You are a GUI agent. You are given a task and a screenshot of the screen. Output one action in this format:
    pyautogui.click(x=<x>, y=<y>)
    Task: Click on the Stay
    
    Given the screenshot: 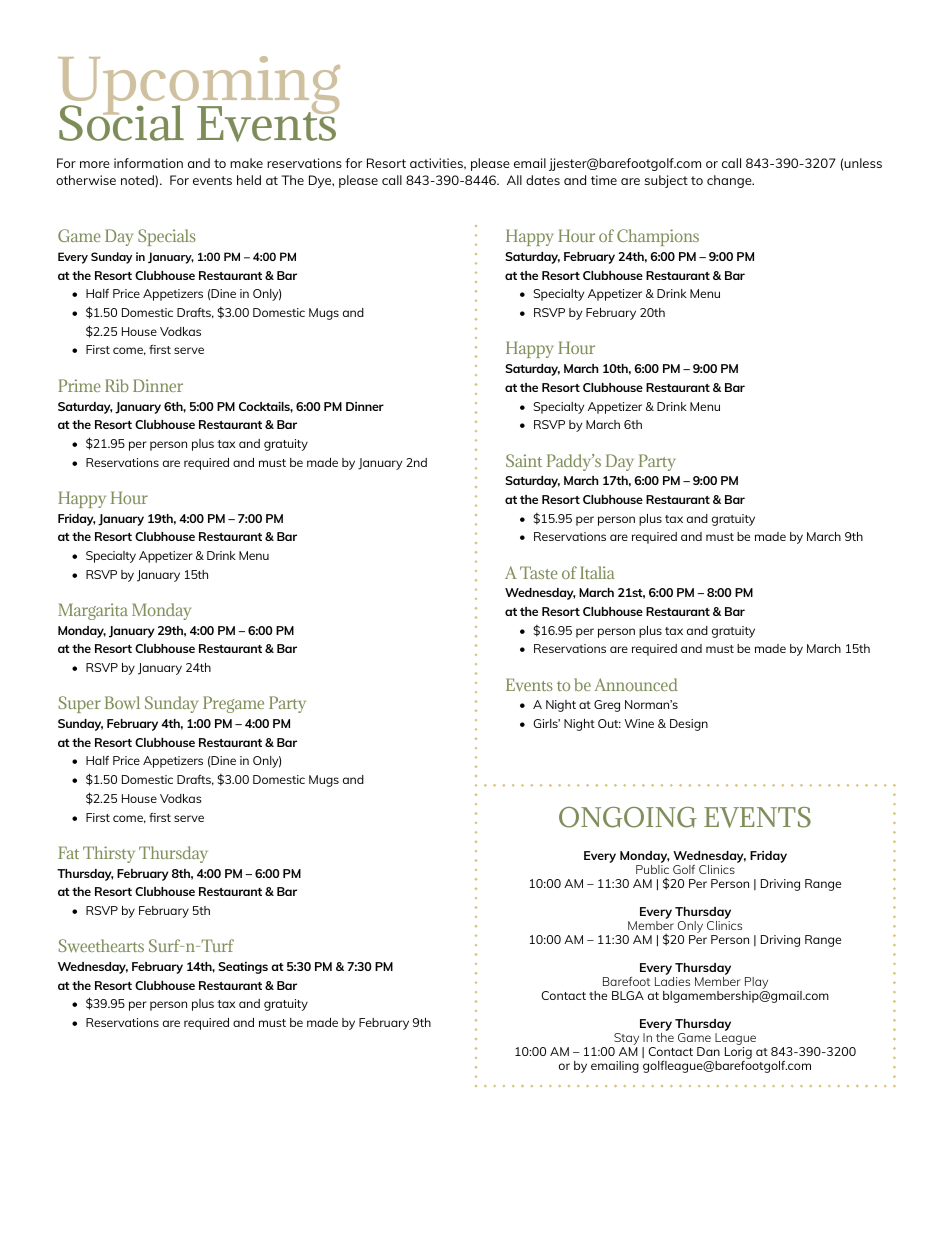 What is the action you would take?
    pyautogui.click(x=625, y=1040)
